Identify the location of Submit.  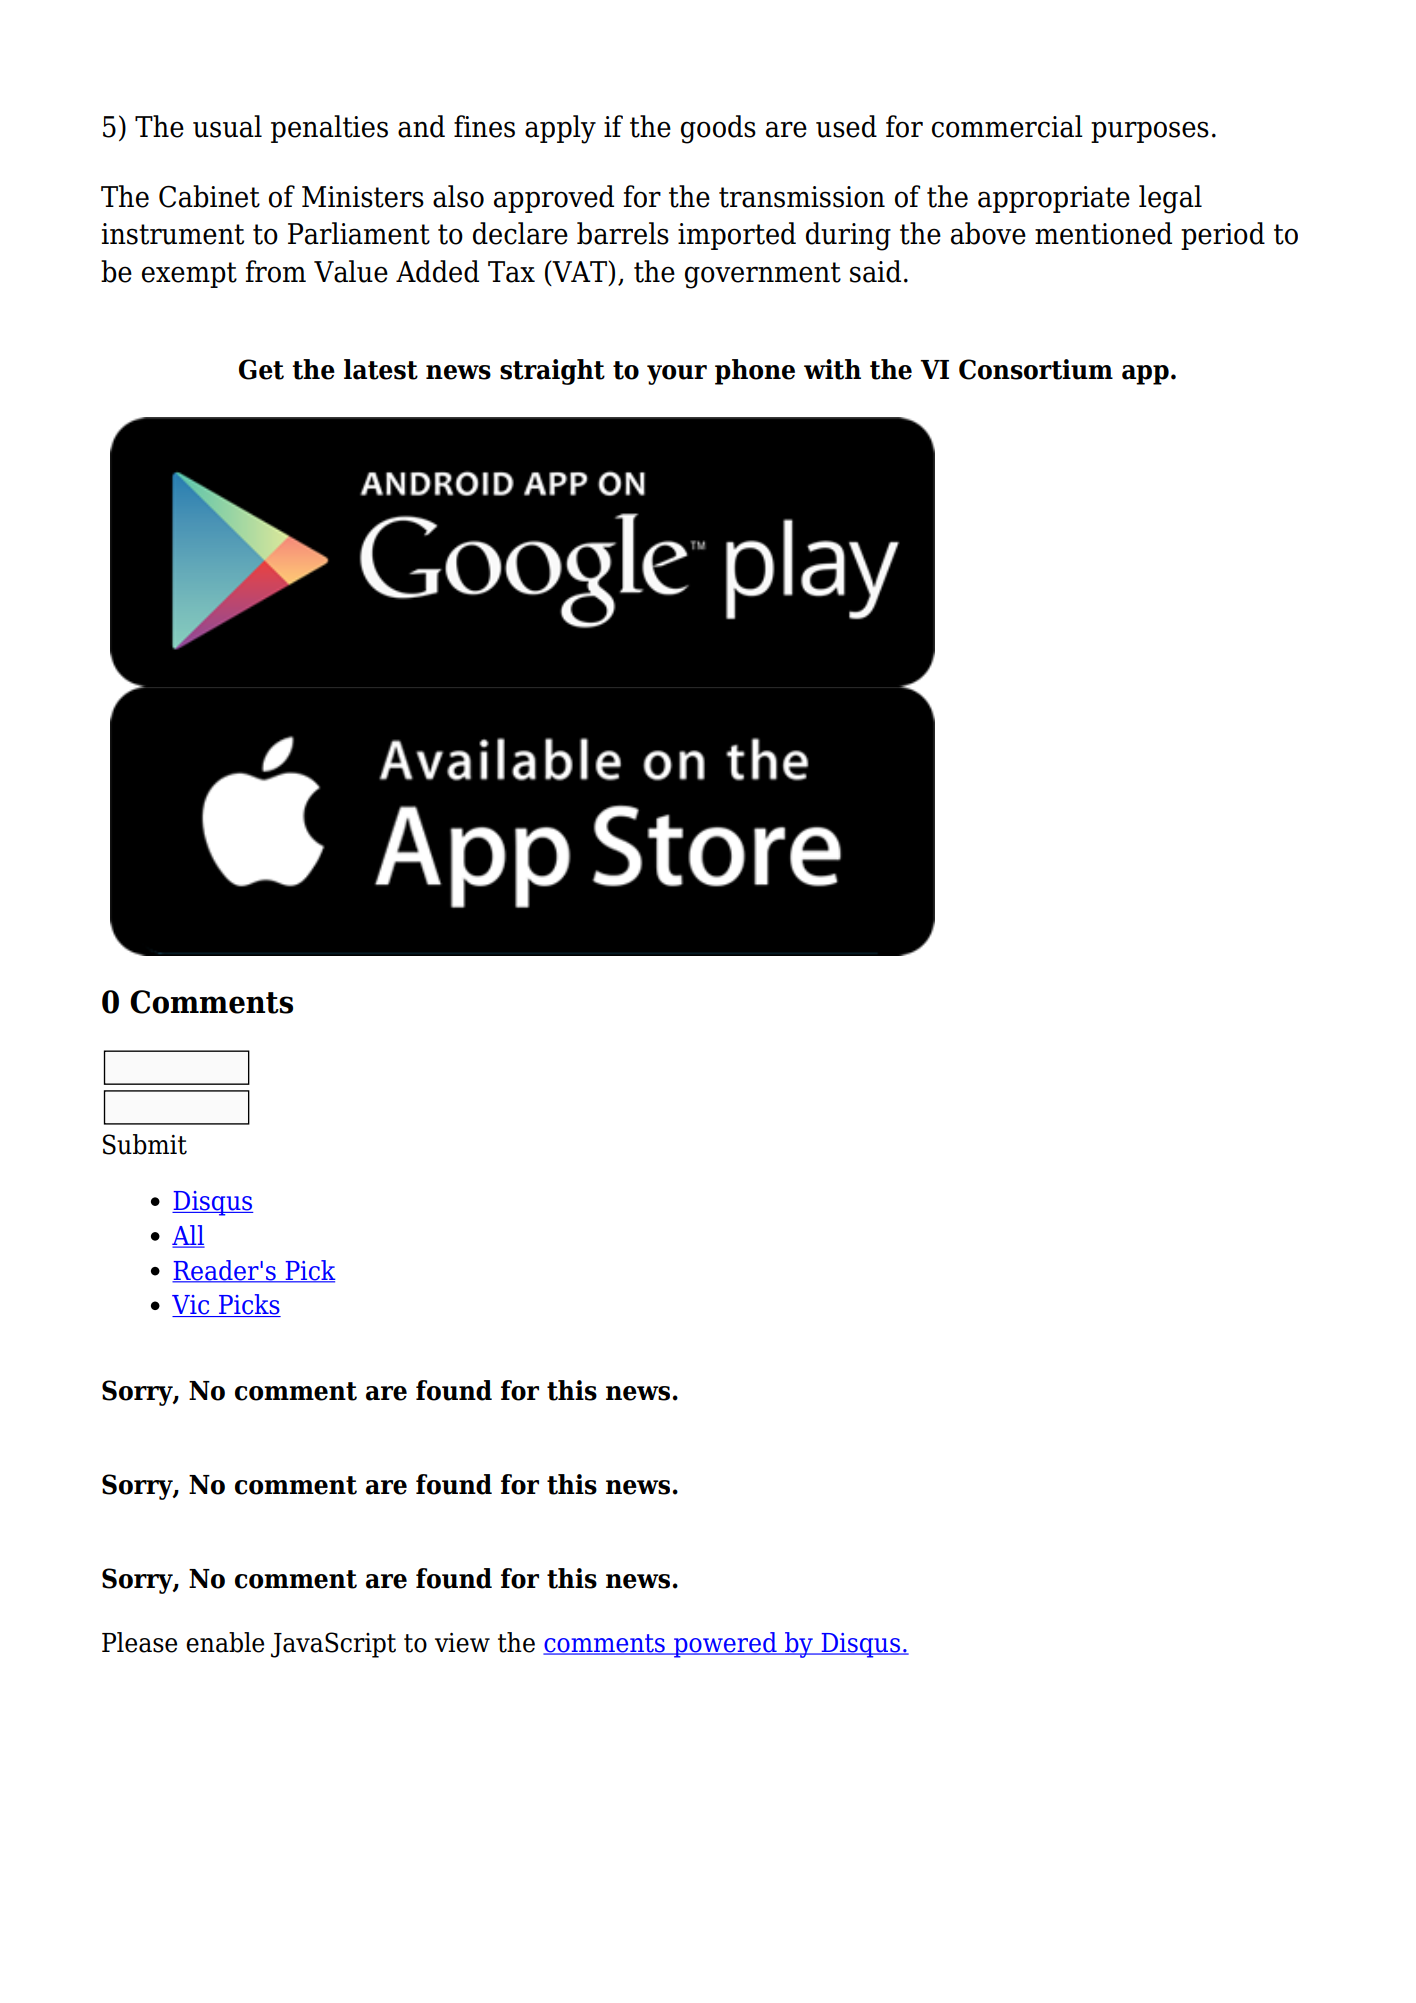
(145, 1144).
